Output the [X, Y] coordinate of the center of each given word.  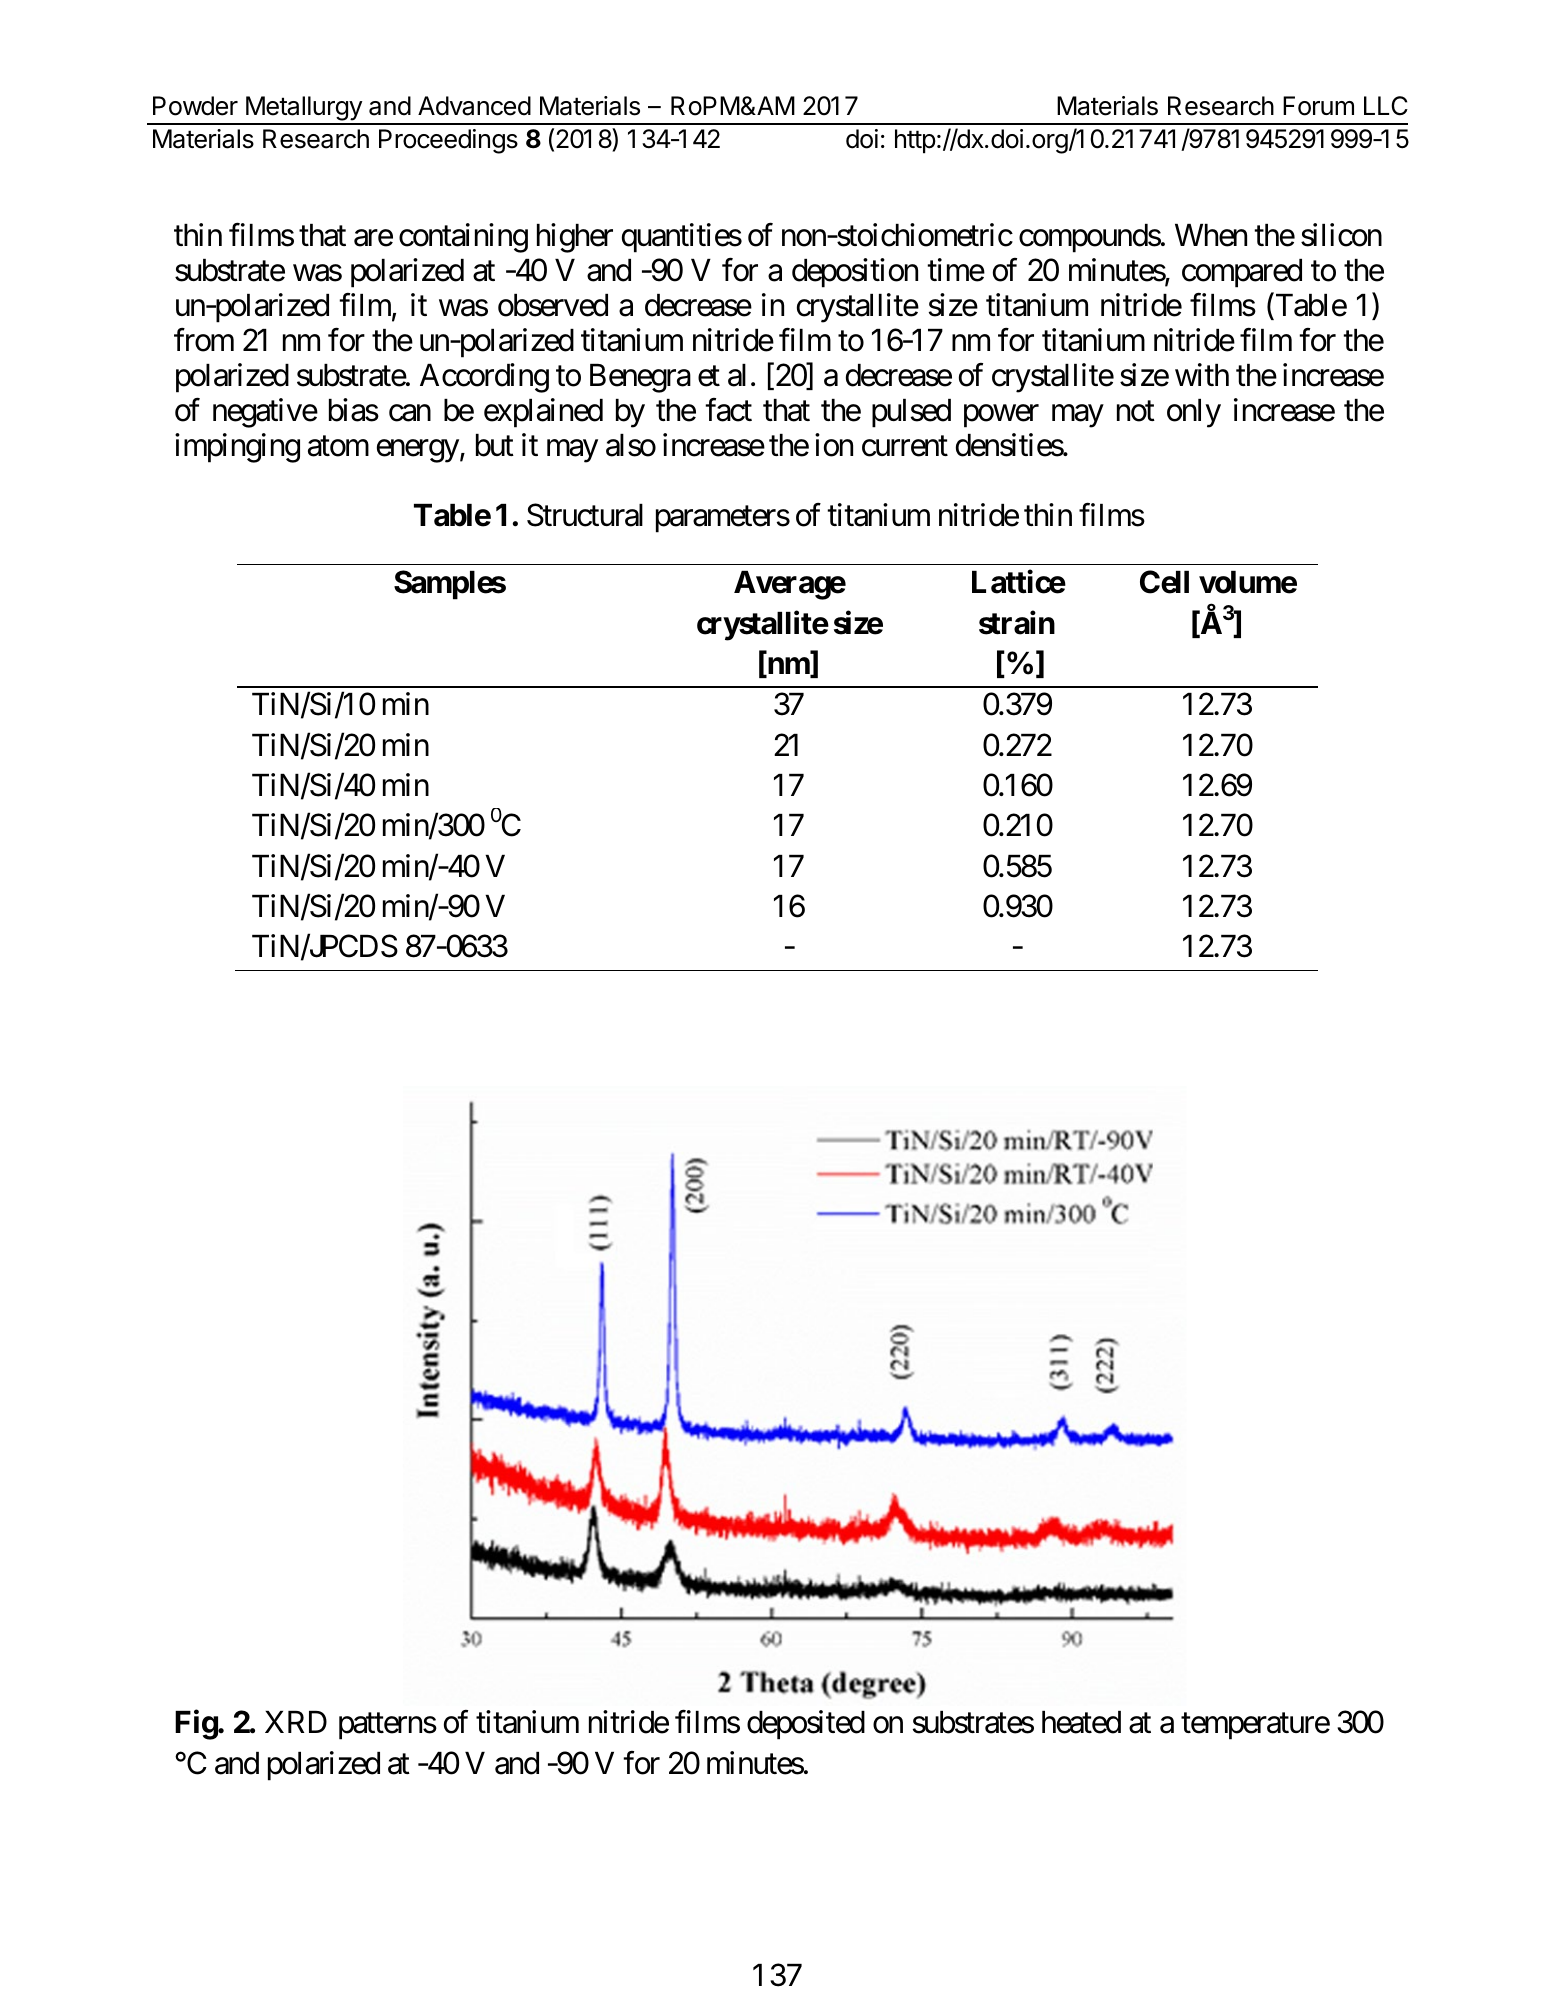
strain [1017, 623]
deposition [855, 273]
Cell [1164, 582]
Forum [1318, 106]
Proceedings [448, 141]
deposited [806, 1725]
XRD [296, 1722]
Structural [585, 515]
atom [338, 446]
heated [1081, 1722]
